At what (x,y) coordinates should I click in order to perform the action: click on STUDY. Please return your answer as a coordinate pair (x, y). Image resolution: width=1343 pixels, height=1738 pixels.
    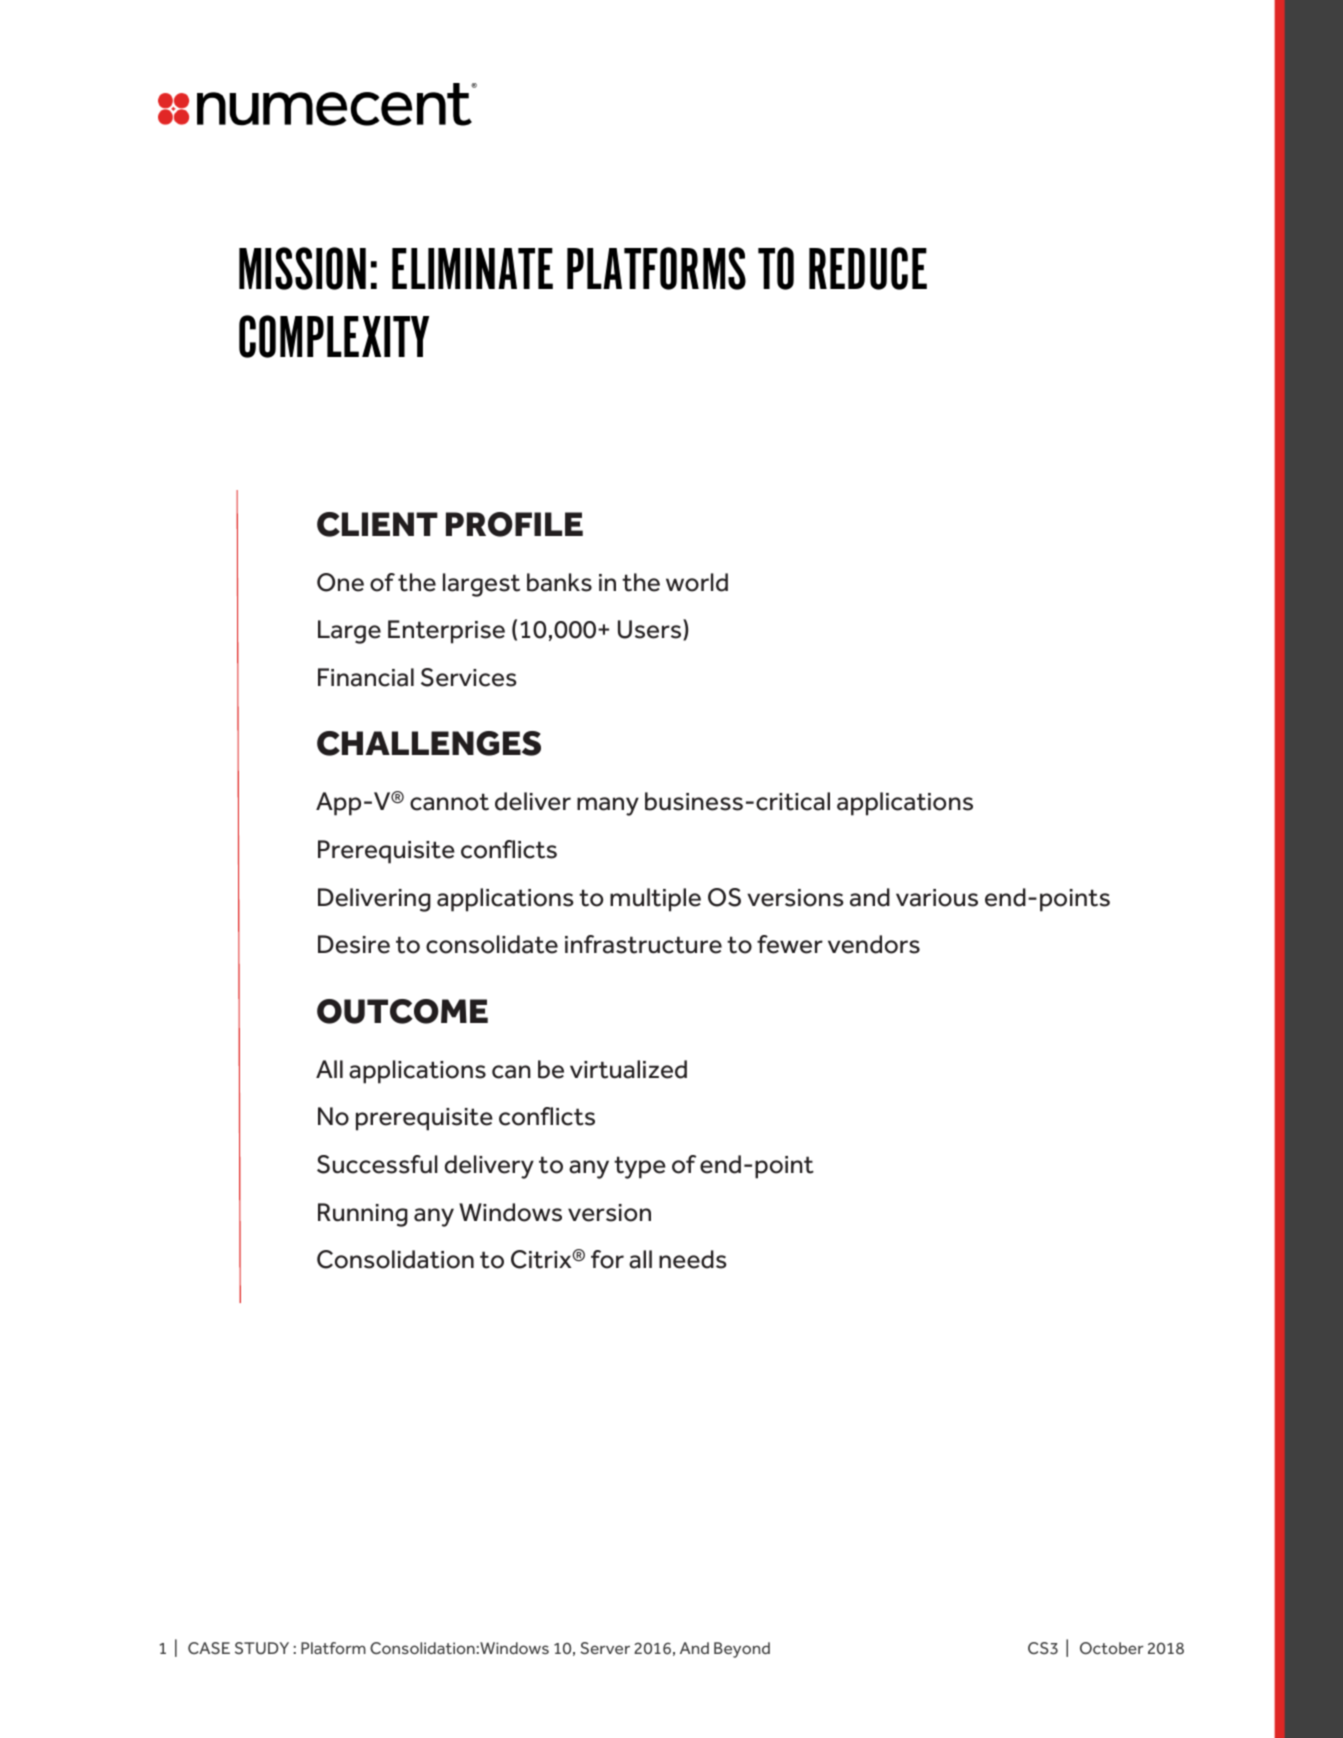
    Looking at the image, I should click on (262, 1648).
